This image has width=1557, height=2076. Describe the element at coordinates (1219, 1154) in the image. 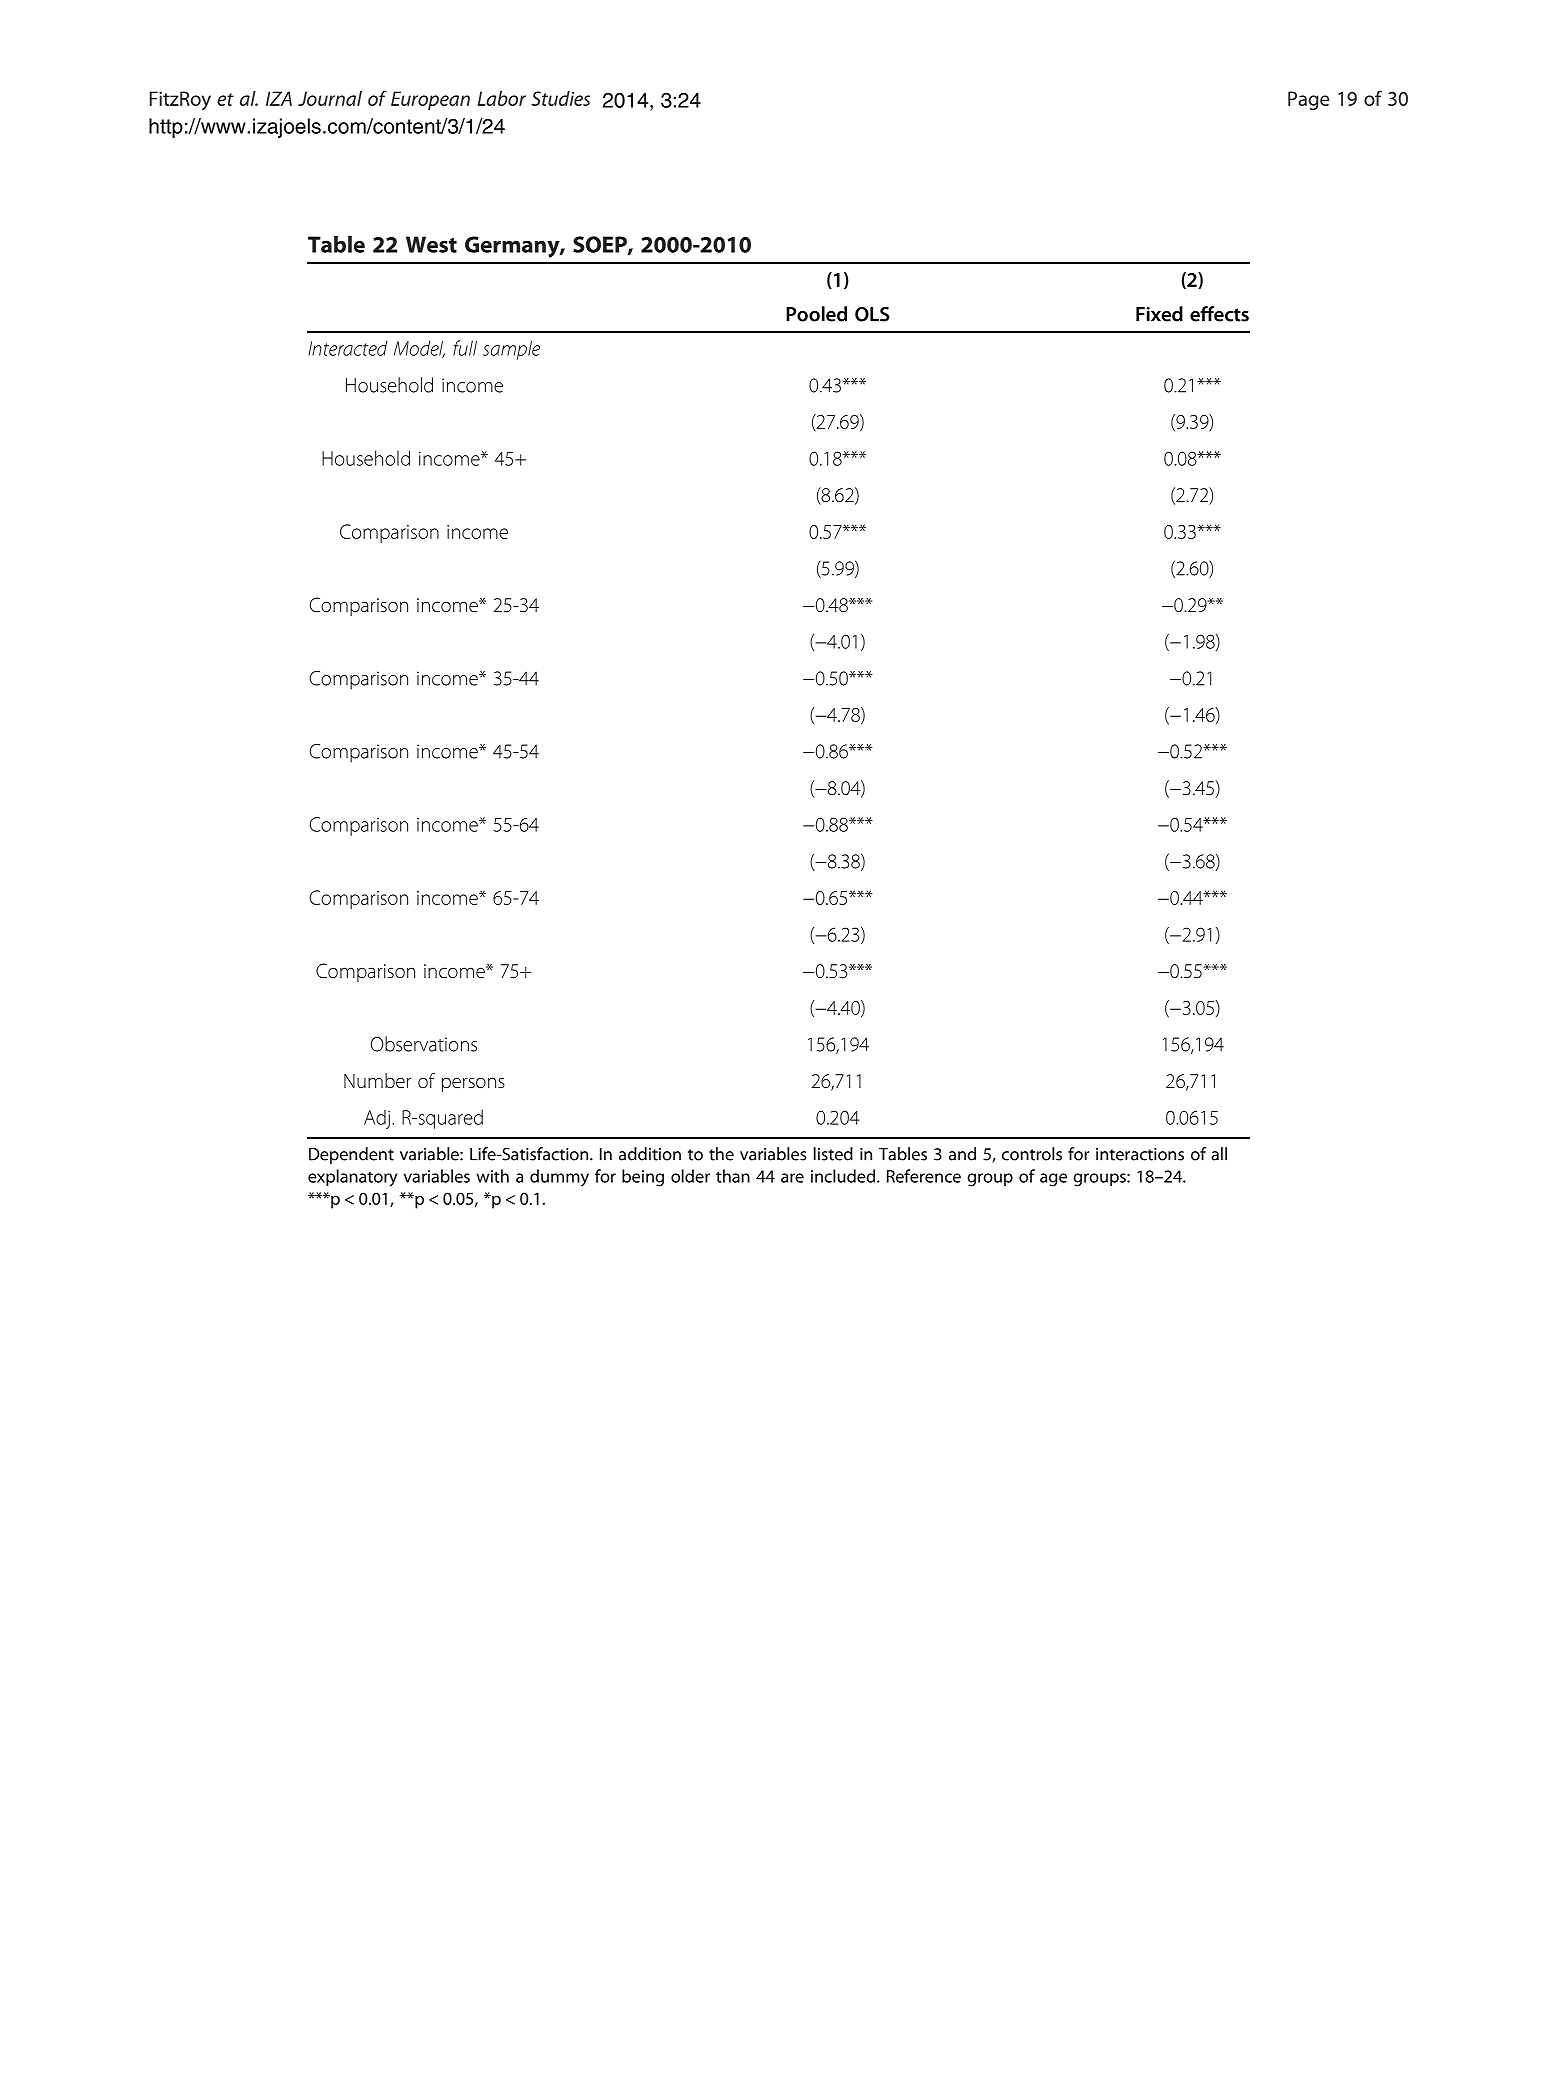

I see `all` at that location.
